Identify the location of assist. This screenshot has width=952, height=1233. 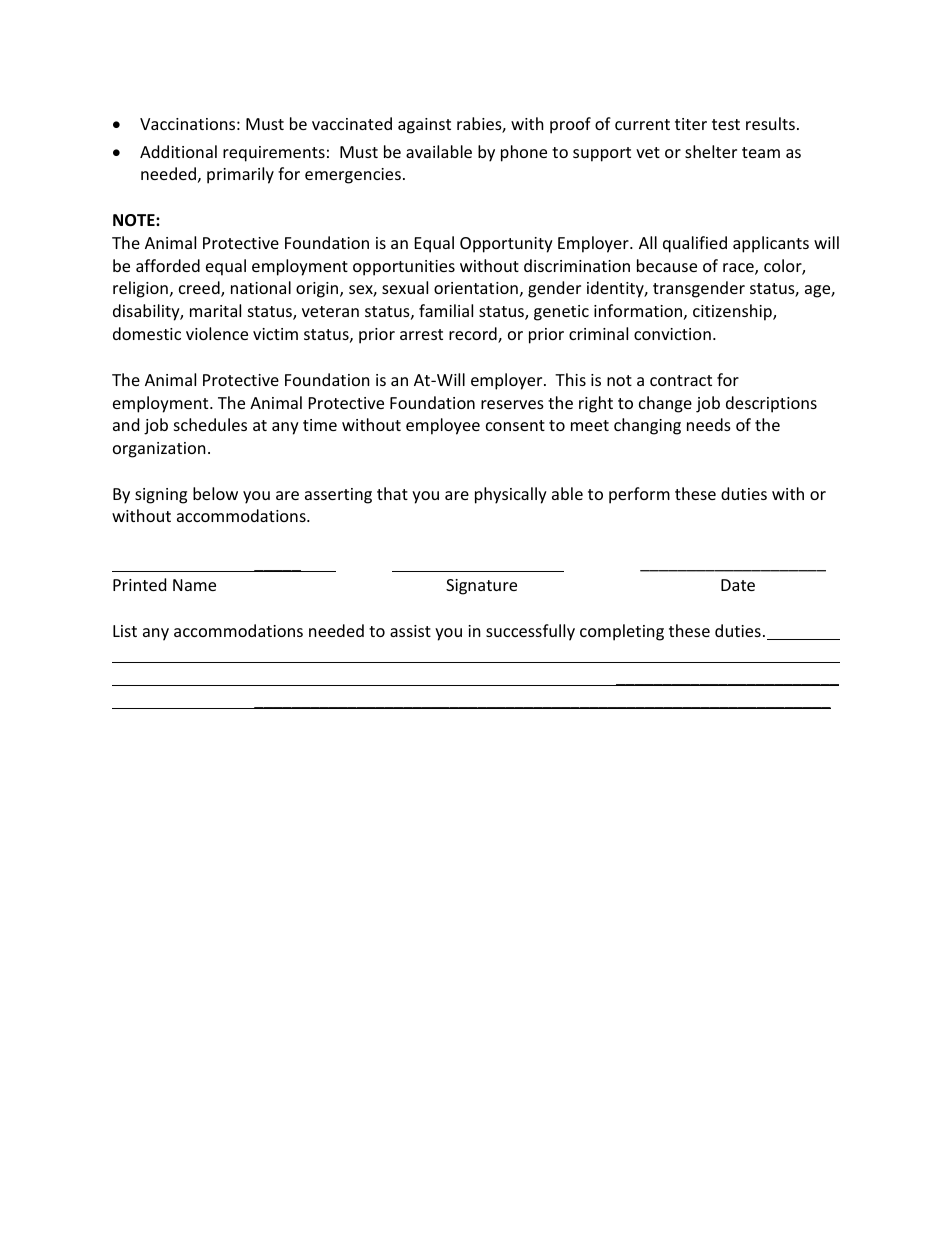
(410, 631).
